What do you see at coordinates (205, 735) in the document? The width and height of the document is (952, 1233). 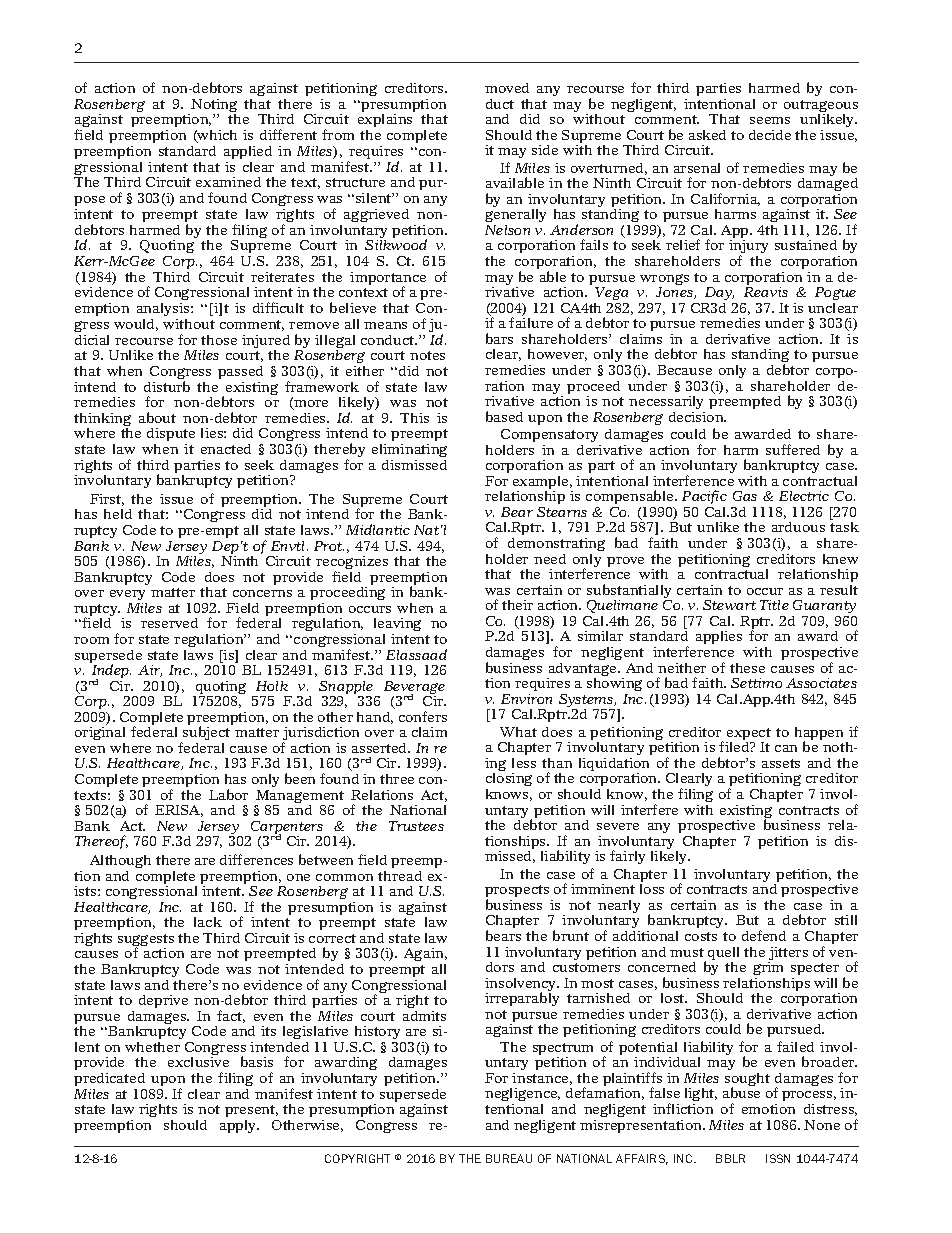 I see `subject` at bounding box center [205, 735].
